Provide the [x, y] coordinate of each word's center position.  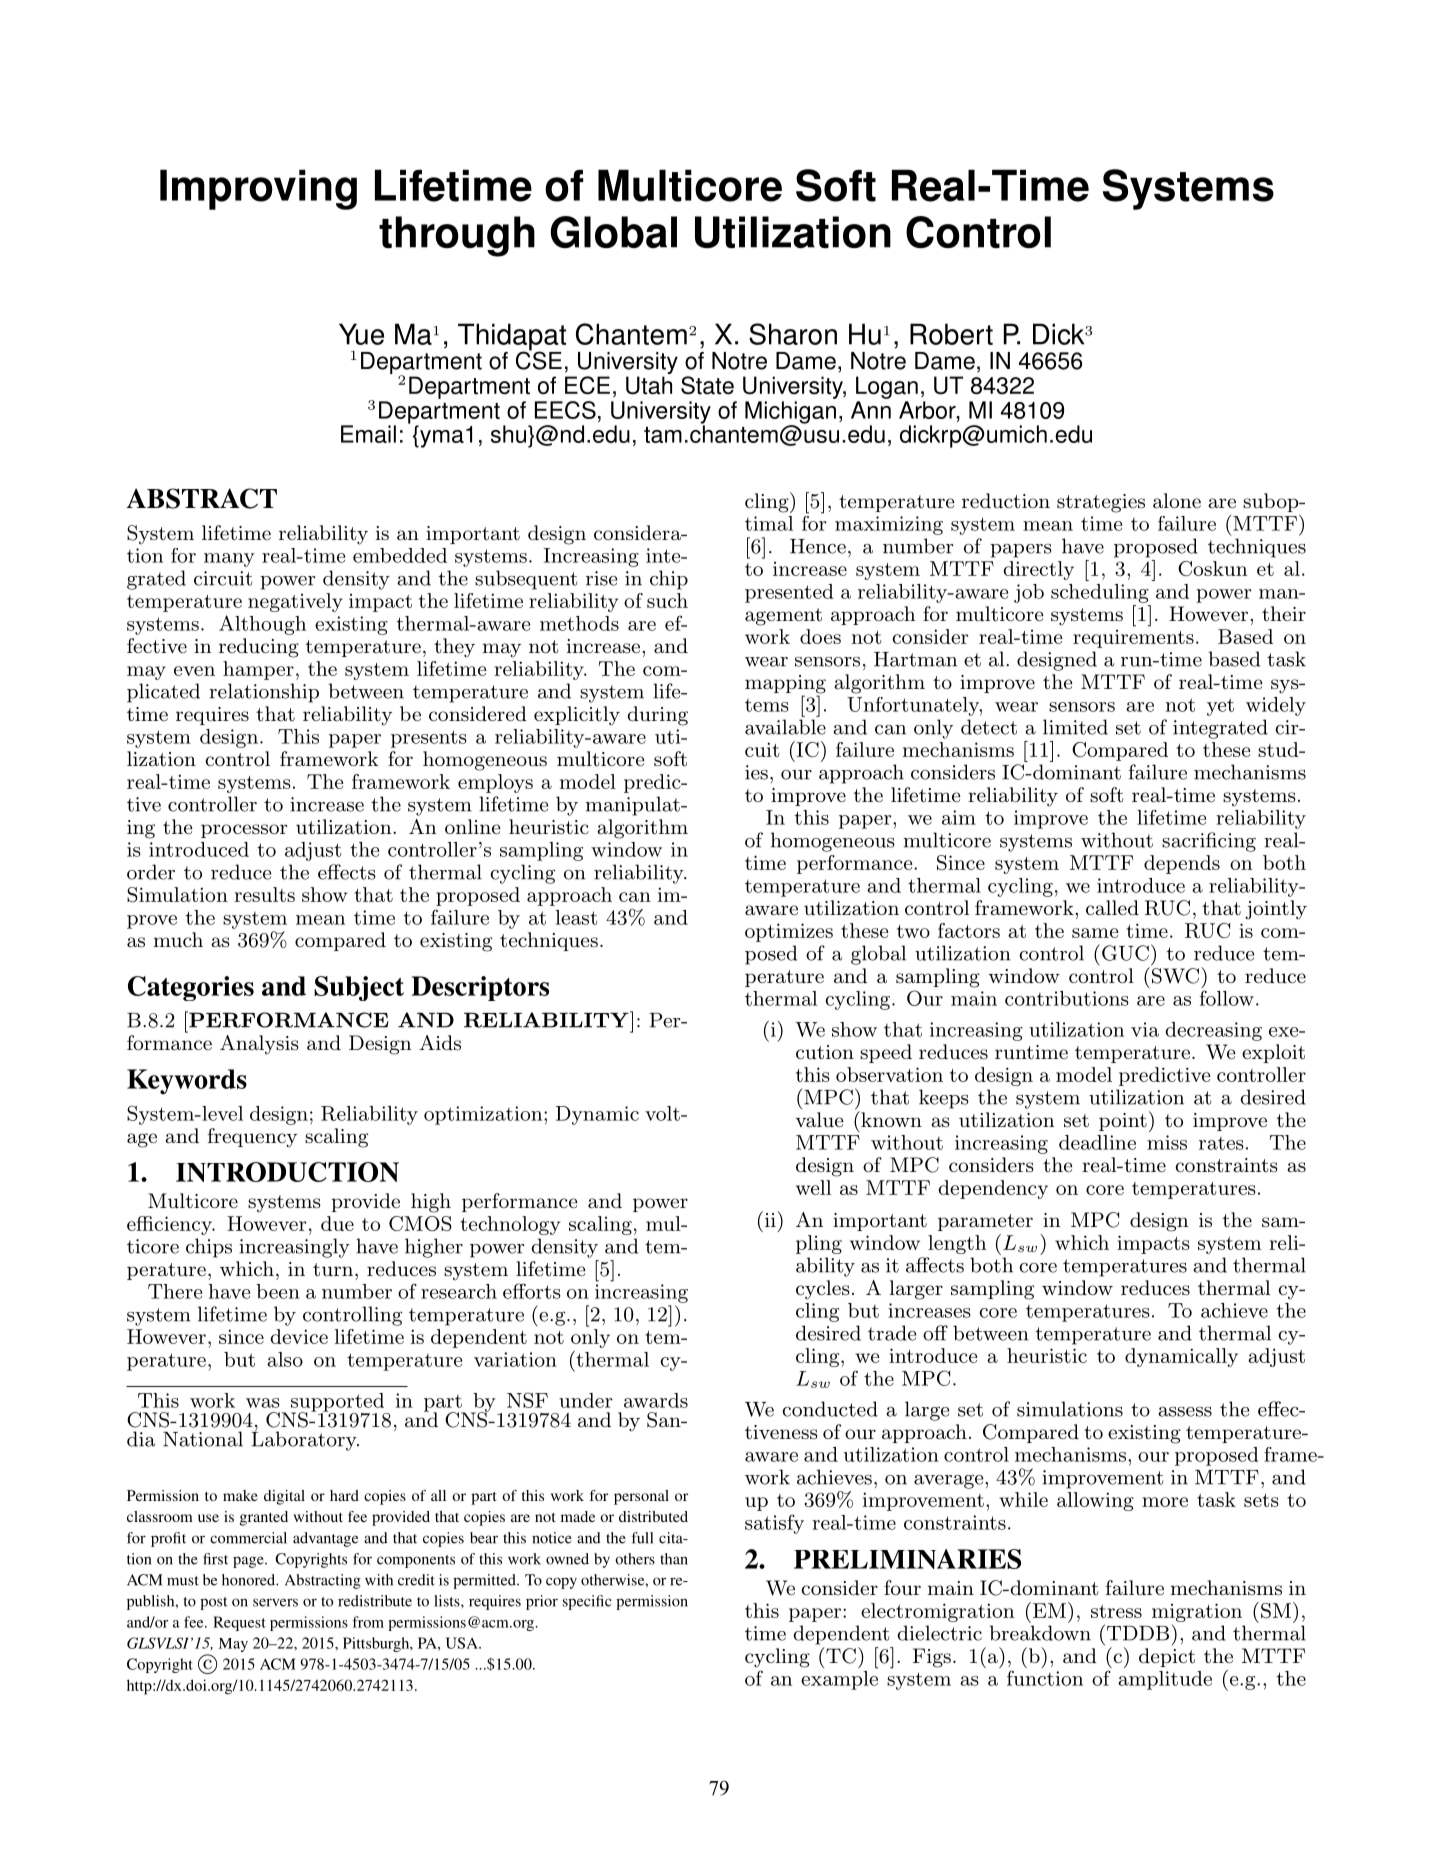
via [1145, 1029]
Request [239, 1623]
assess [1185, 1412]
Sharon [793, 334]
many [229, 560]
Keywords [187, 1082]
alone [1177, 501]
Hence [818, 546]
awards [656, 1400]
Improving [258, 189]
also [285, 1359]
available [785, 727]
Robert [951, 334]
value [819, 1120]
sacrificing [1209, 842]
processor [244, 831]
